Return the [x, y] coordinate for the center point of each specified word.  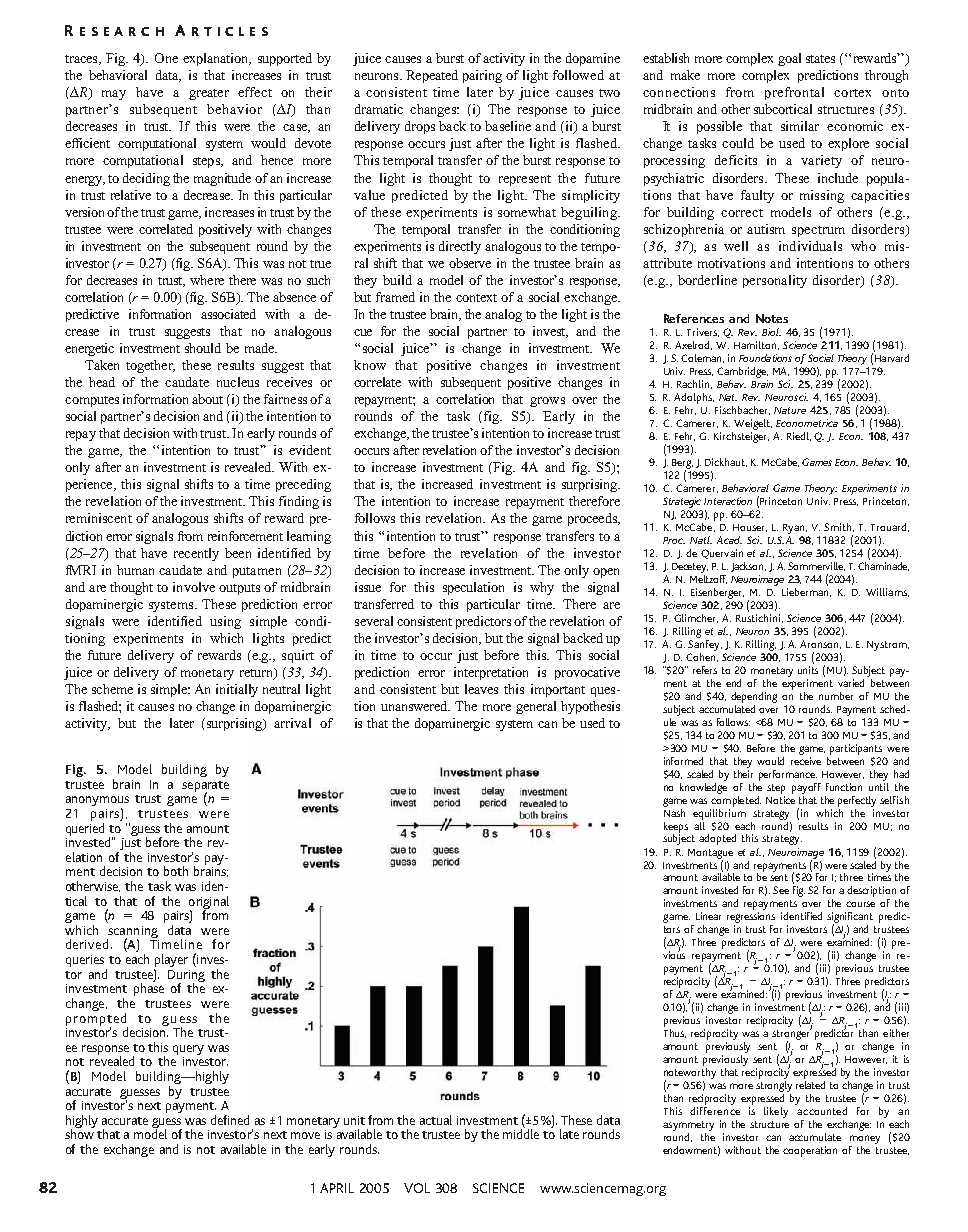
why [542, 588]
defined [230, 1120]
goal [789, 59]
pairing [482, 76]
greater [209, 94]
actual [436, 1120]
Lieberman [806, 591]
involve [194, 587]
